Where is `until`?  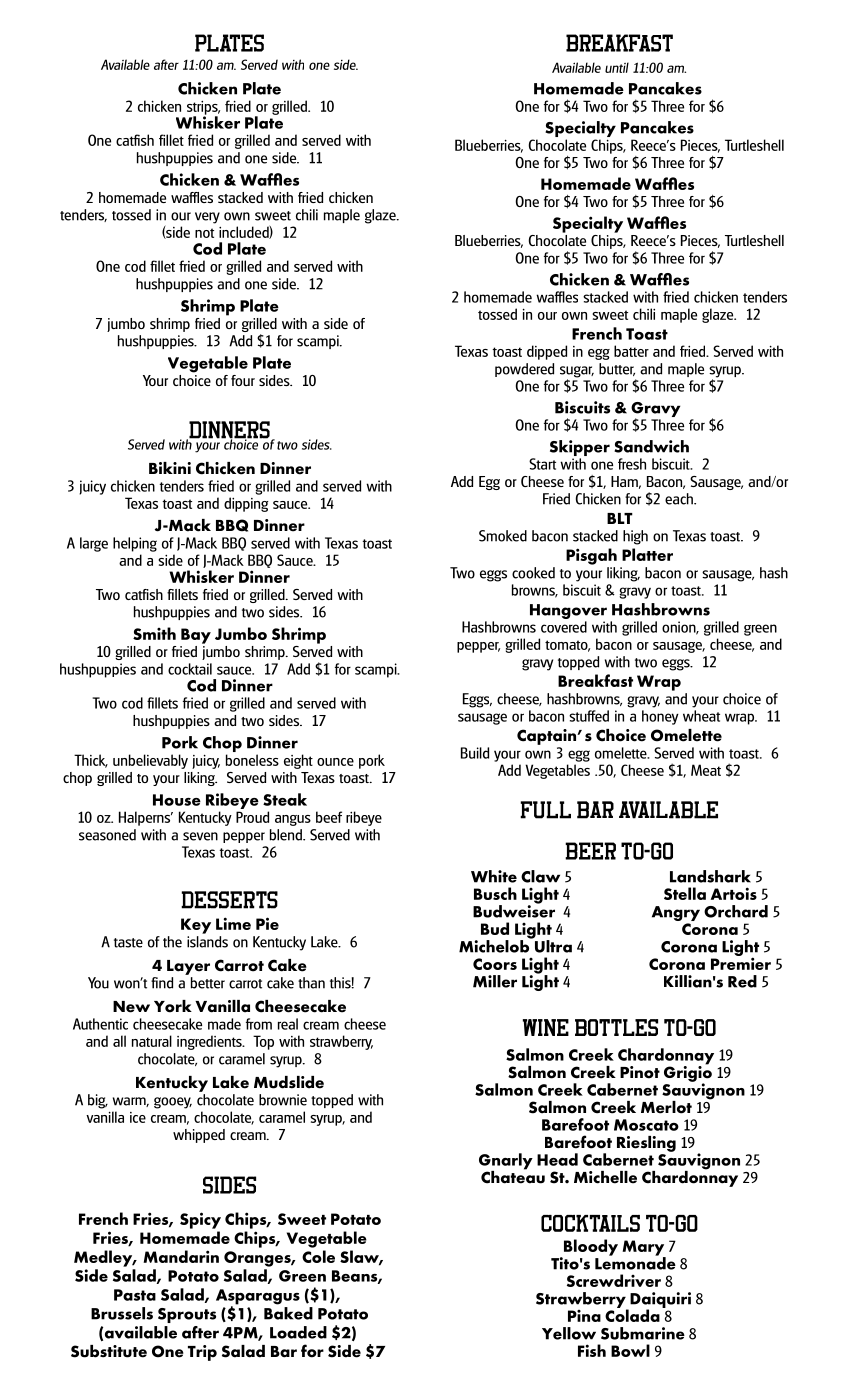
until is located at coordinates (617, 67).
